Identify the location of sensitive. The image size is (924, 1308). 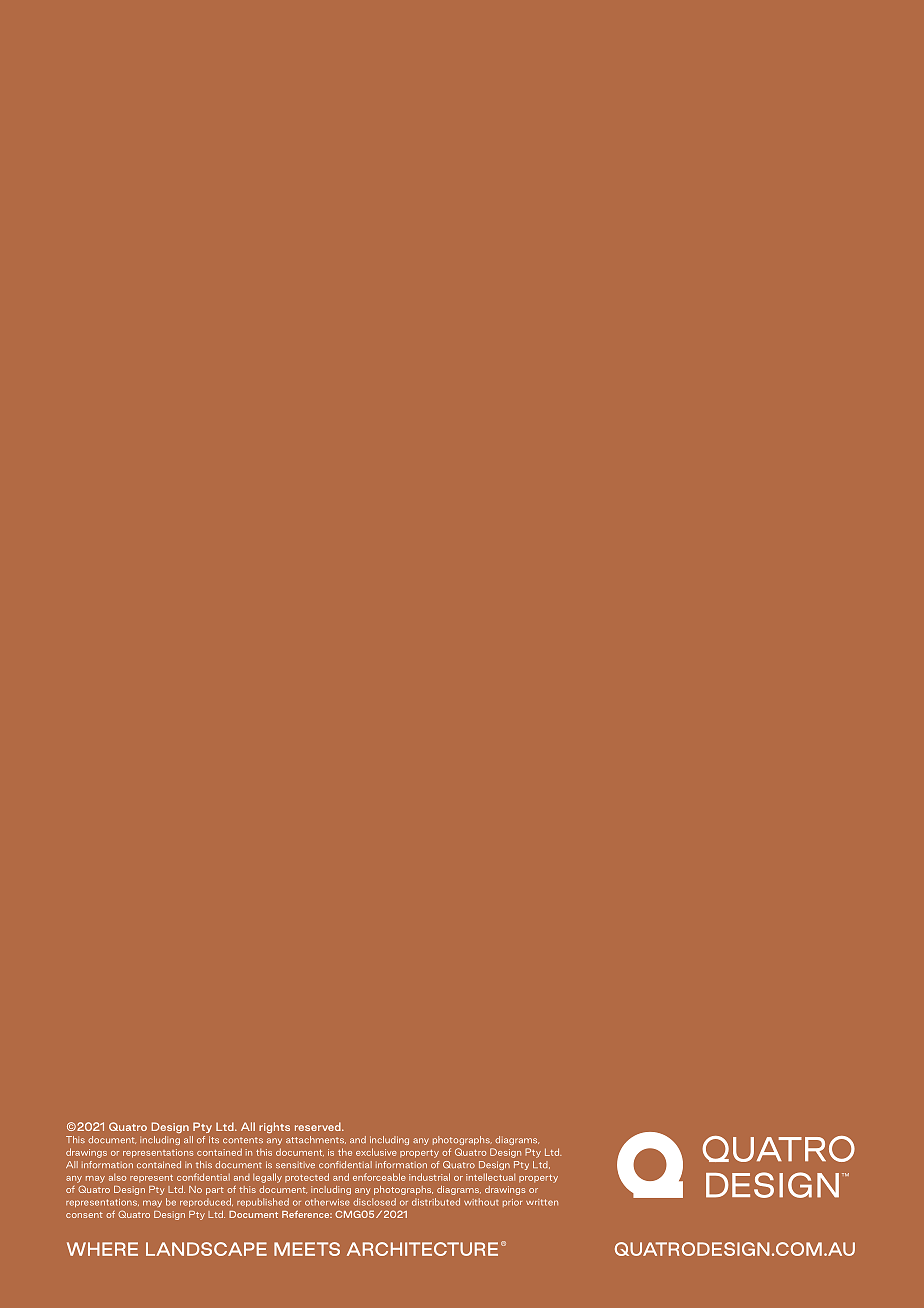
(295, 1165).
